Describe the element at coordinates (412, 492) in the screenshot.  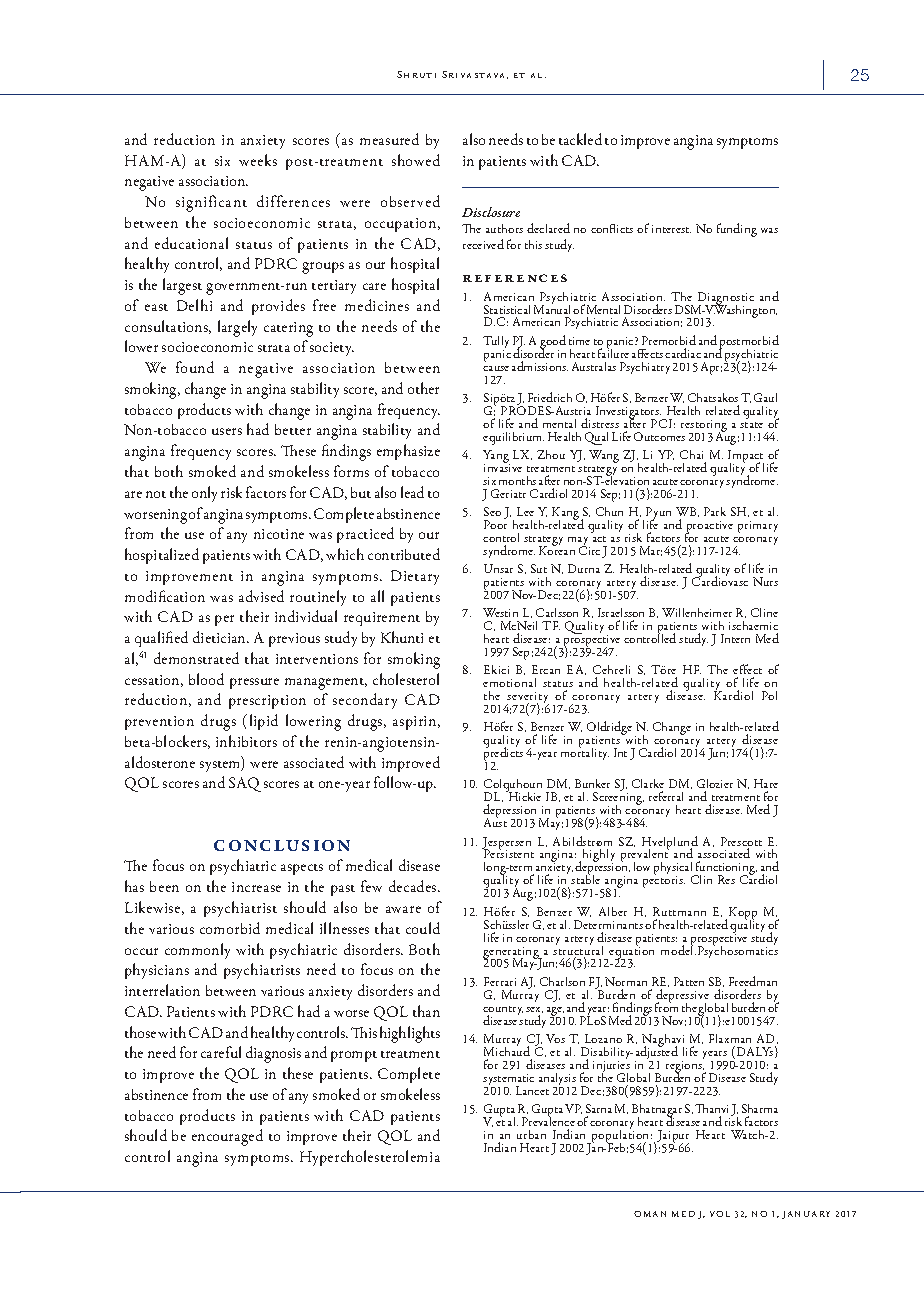
I see `lead` at that location.
